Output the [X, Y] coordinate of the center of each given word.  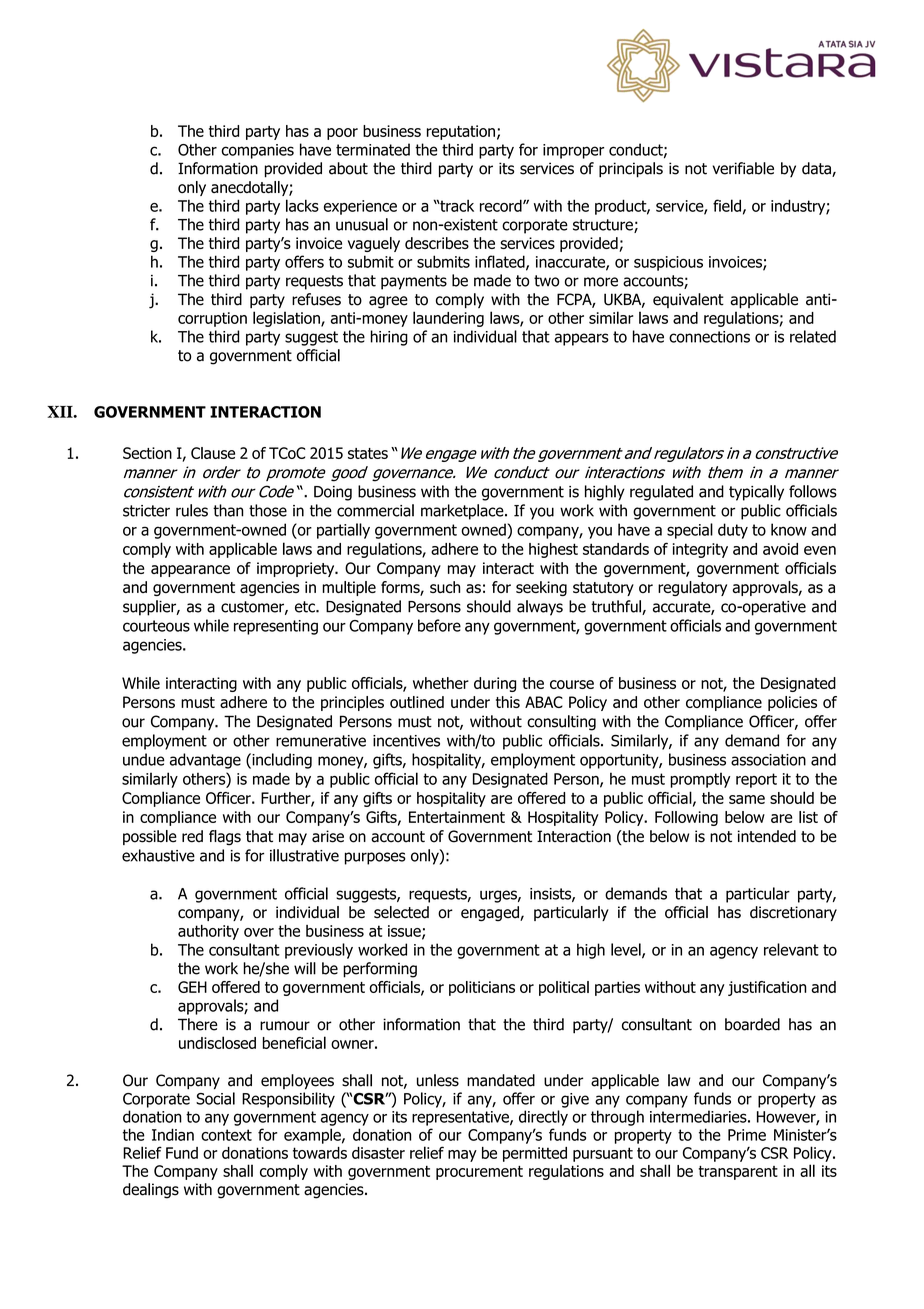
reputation [461, 132]
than [228, 510]
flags [225, 838]
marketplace [463, 512]
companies [257, 151]
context [226, 1135]
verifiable [743, 168]
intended [767, 836]
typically [756, 493]
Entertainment [457, 817]
